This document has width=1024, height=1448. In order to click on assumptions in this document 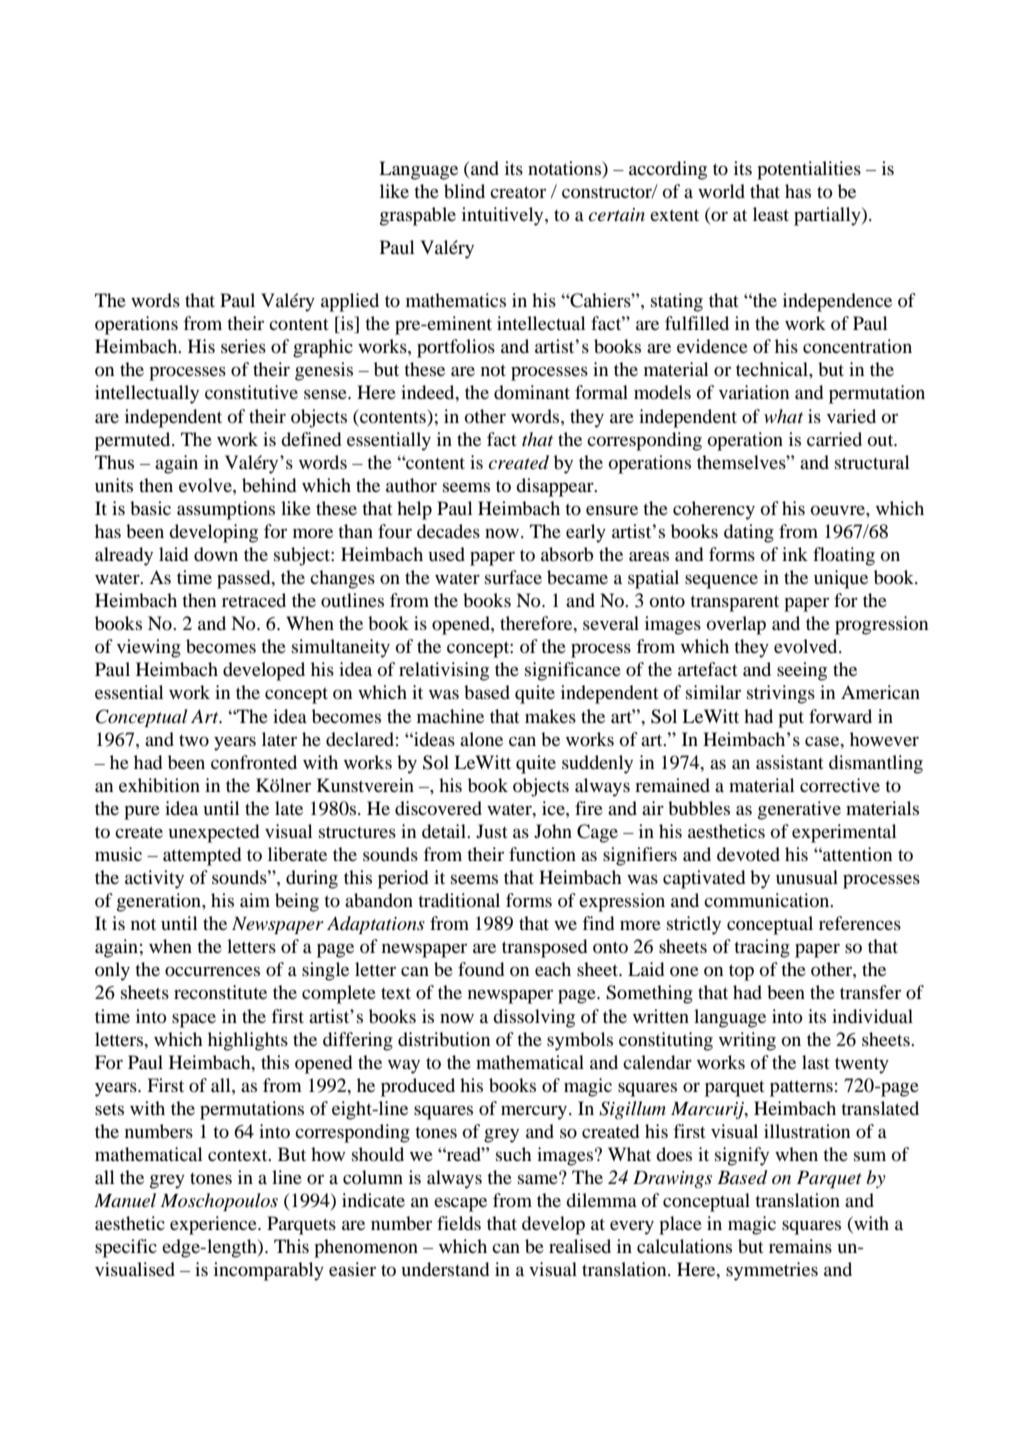, I will do `click(226, 510)`.
